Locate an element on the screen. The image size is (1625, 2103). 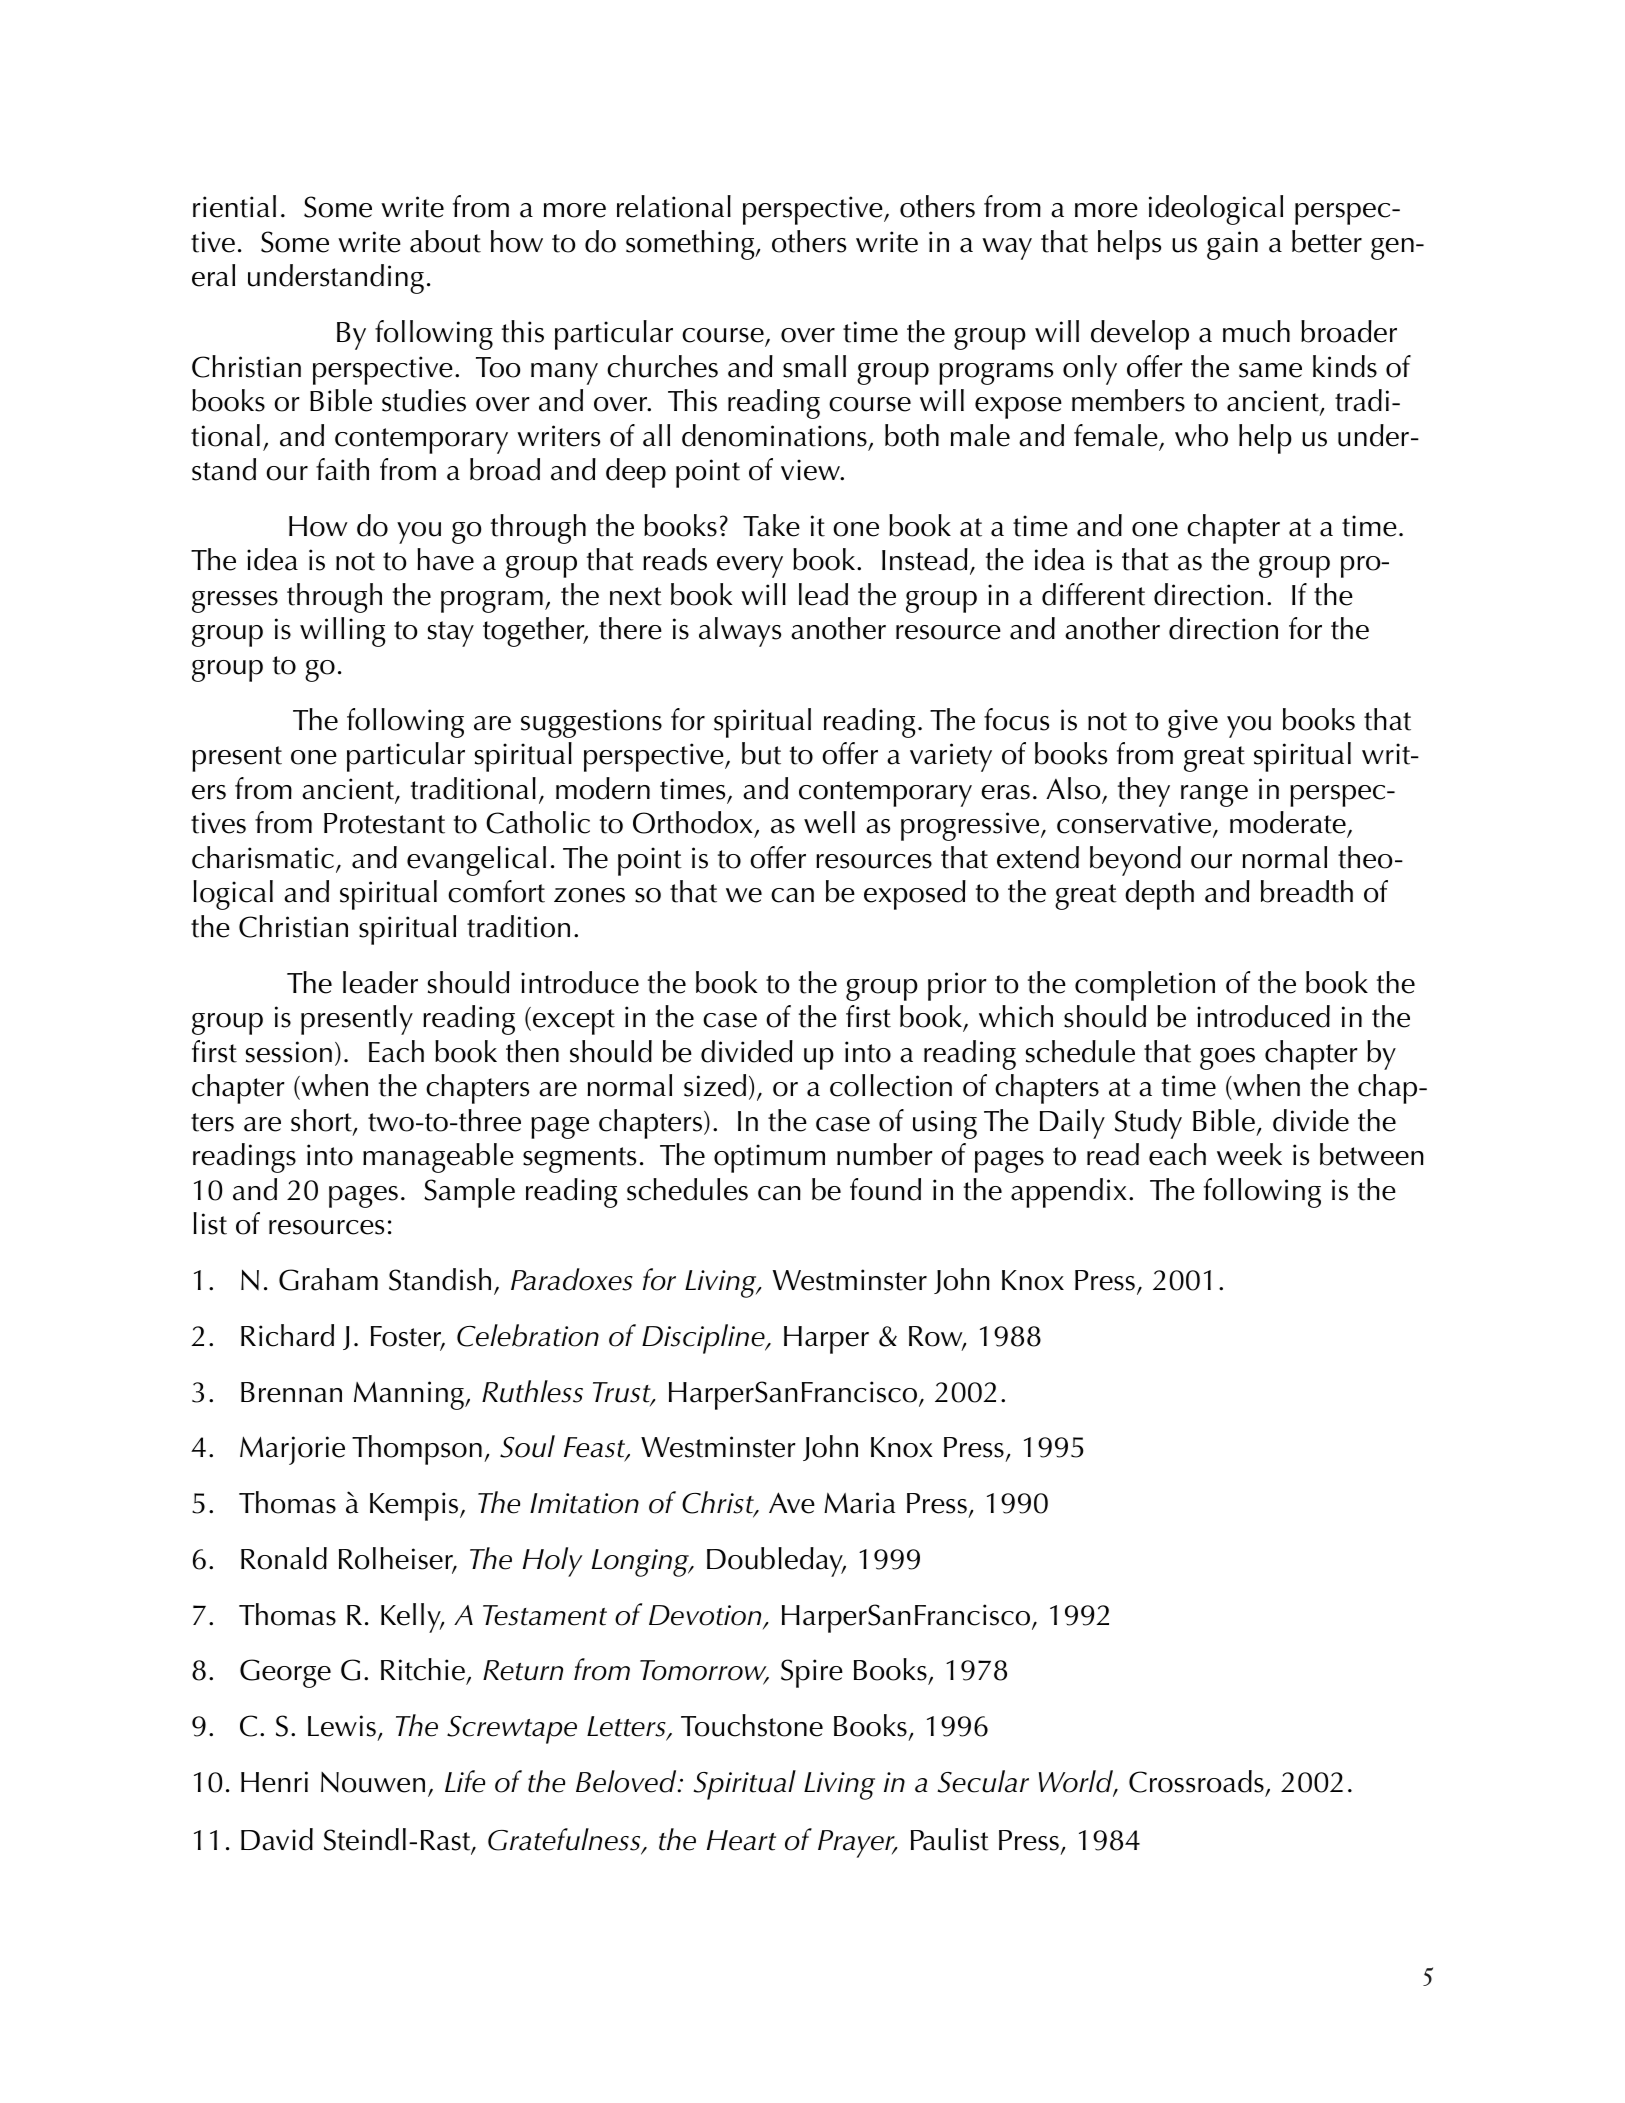
session is located at coordinates (289, 1052).
